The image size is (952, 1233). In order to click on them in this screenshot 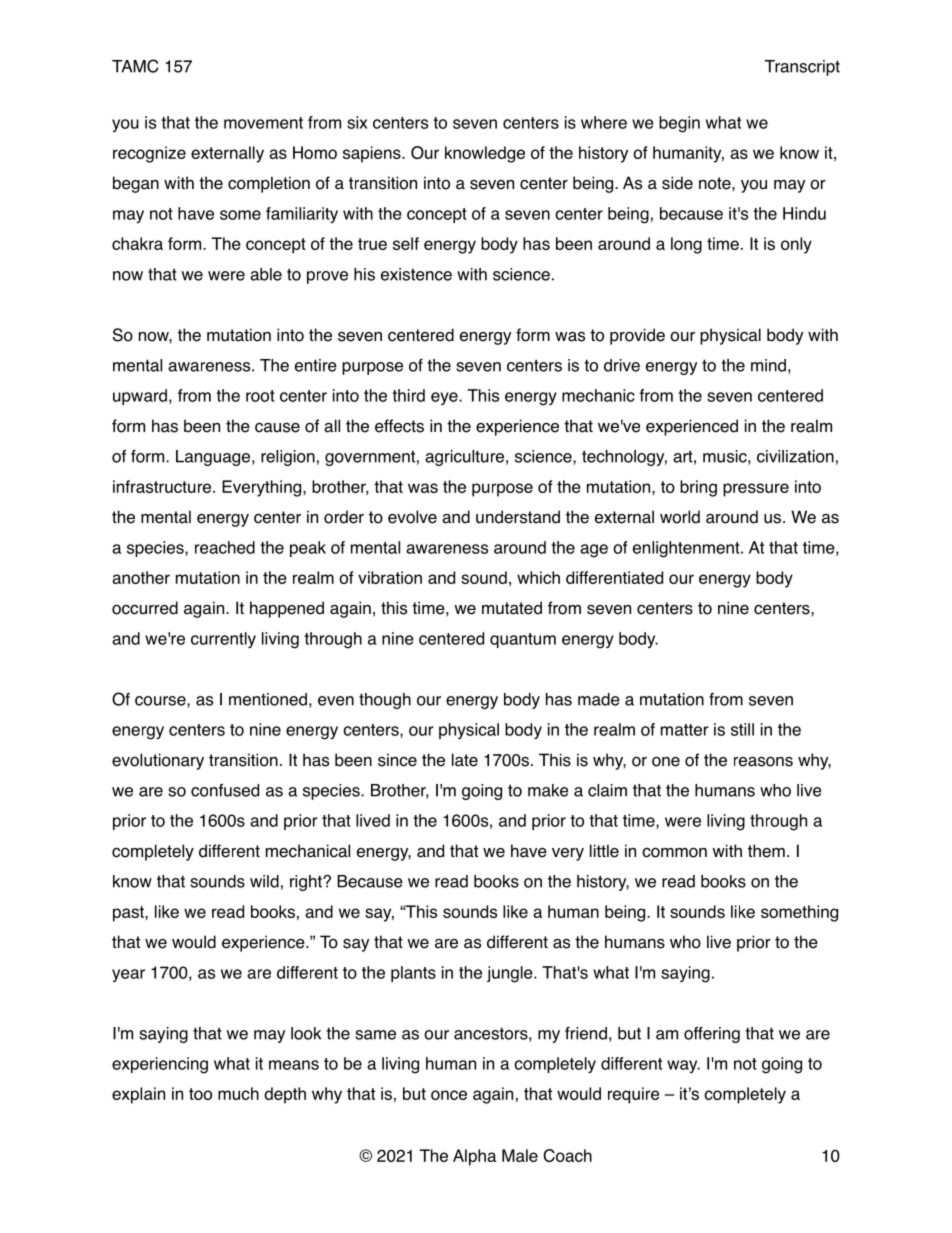, I will do `click(766, 851)`.
